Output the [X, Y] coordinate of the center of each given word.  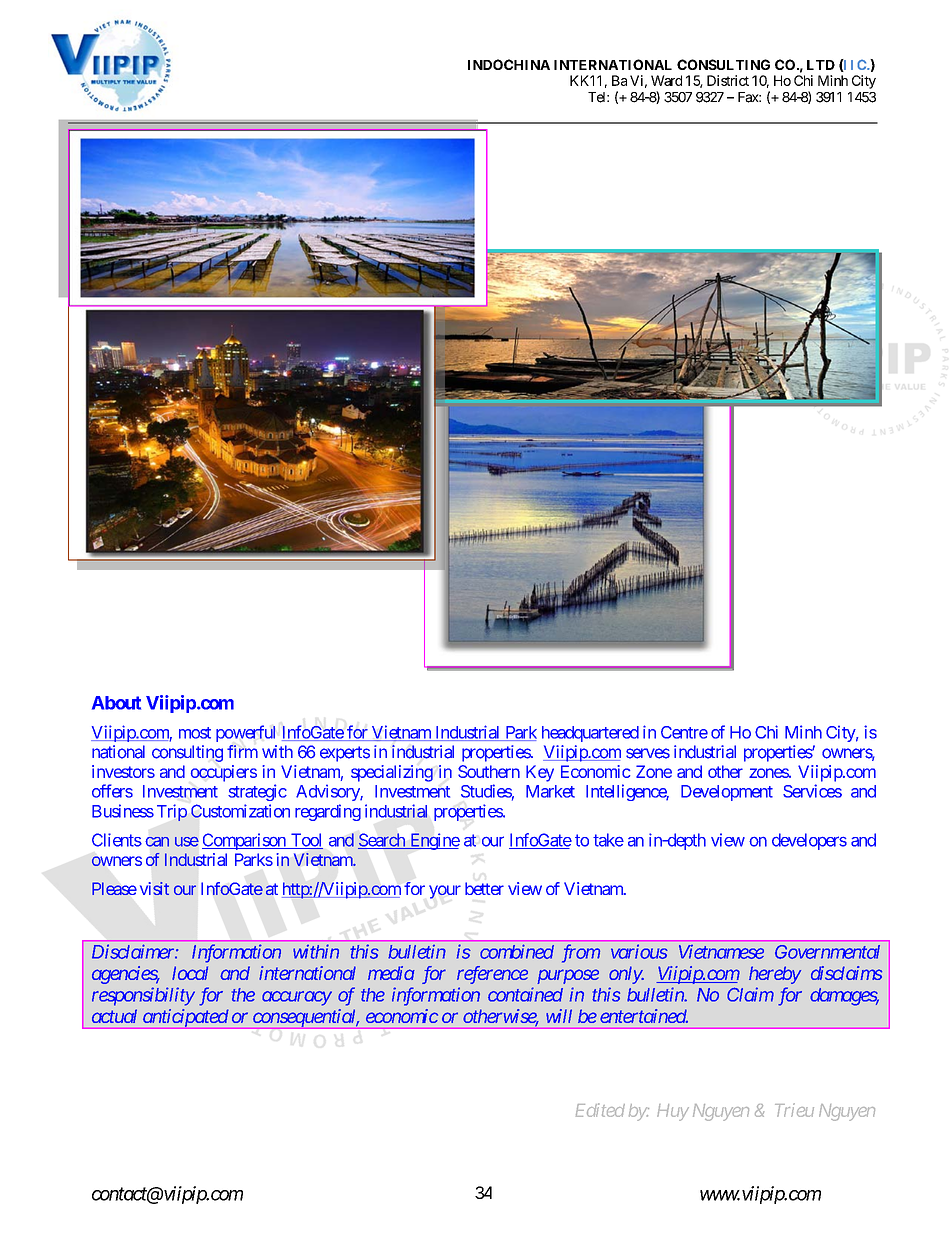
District [728, 80]
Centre [684, 732]
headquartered [590, 734]
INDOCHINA [509, 64]
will [559, 1016]
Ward [666, 80]
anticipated [184, 1019]
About [116, 703]
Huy [673, 1112]
